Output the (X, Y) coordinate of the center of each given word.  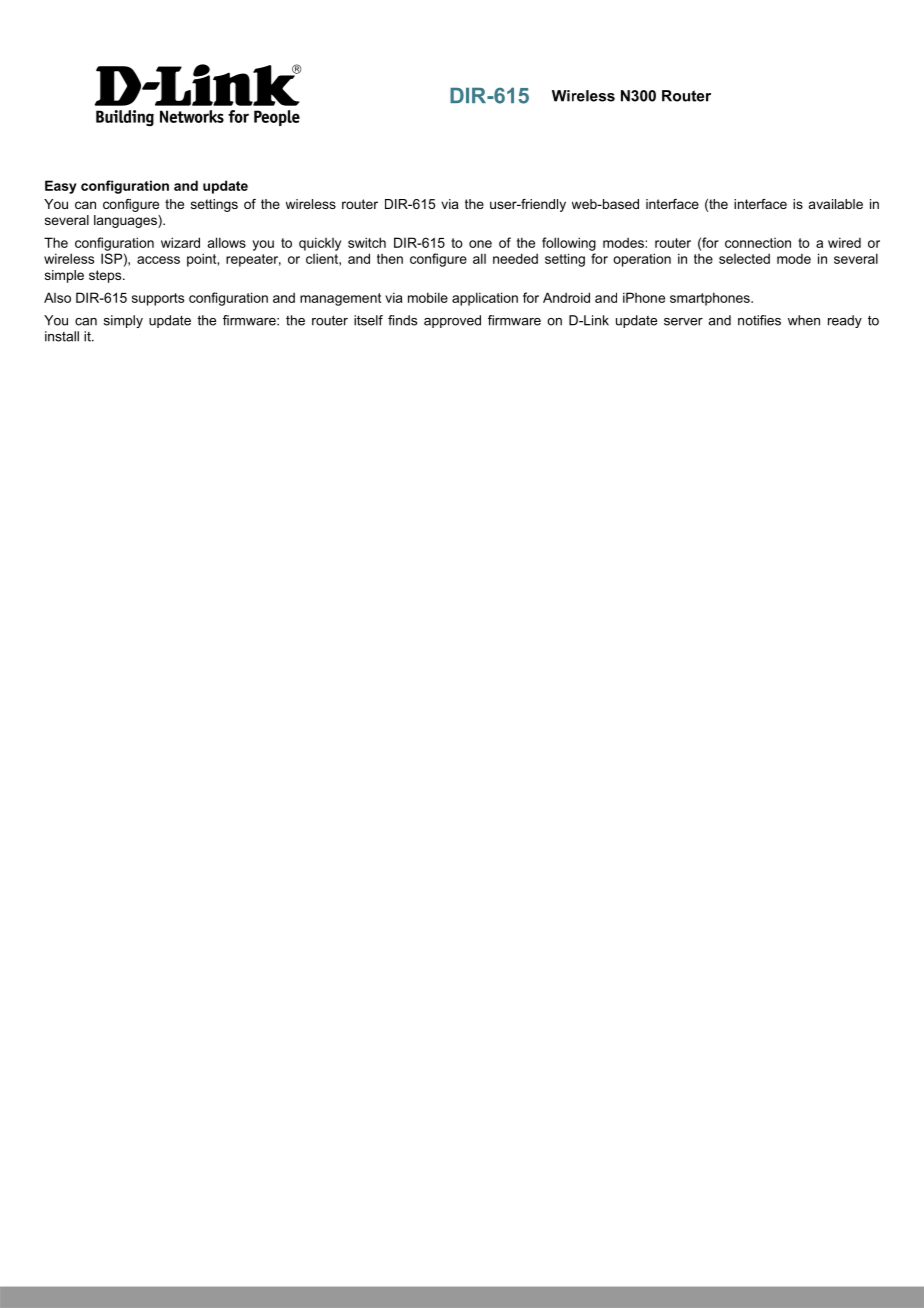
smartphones (711, 299)
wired (844, 242)
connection (758, 243)
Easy (61, 187)
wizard (180, 242)
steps (106, 276)
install (62, 336)
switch (367, 242)
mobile (428, 297)
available (836, 204)
